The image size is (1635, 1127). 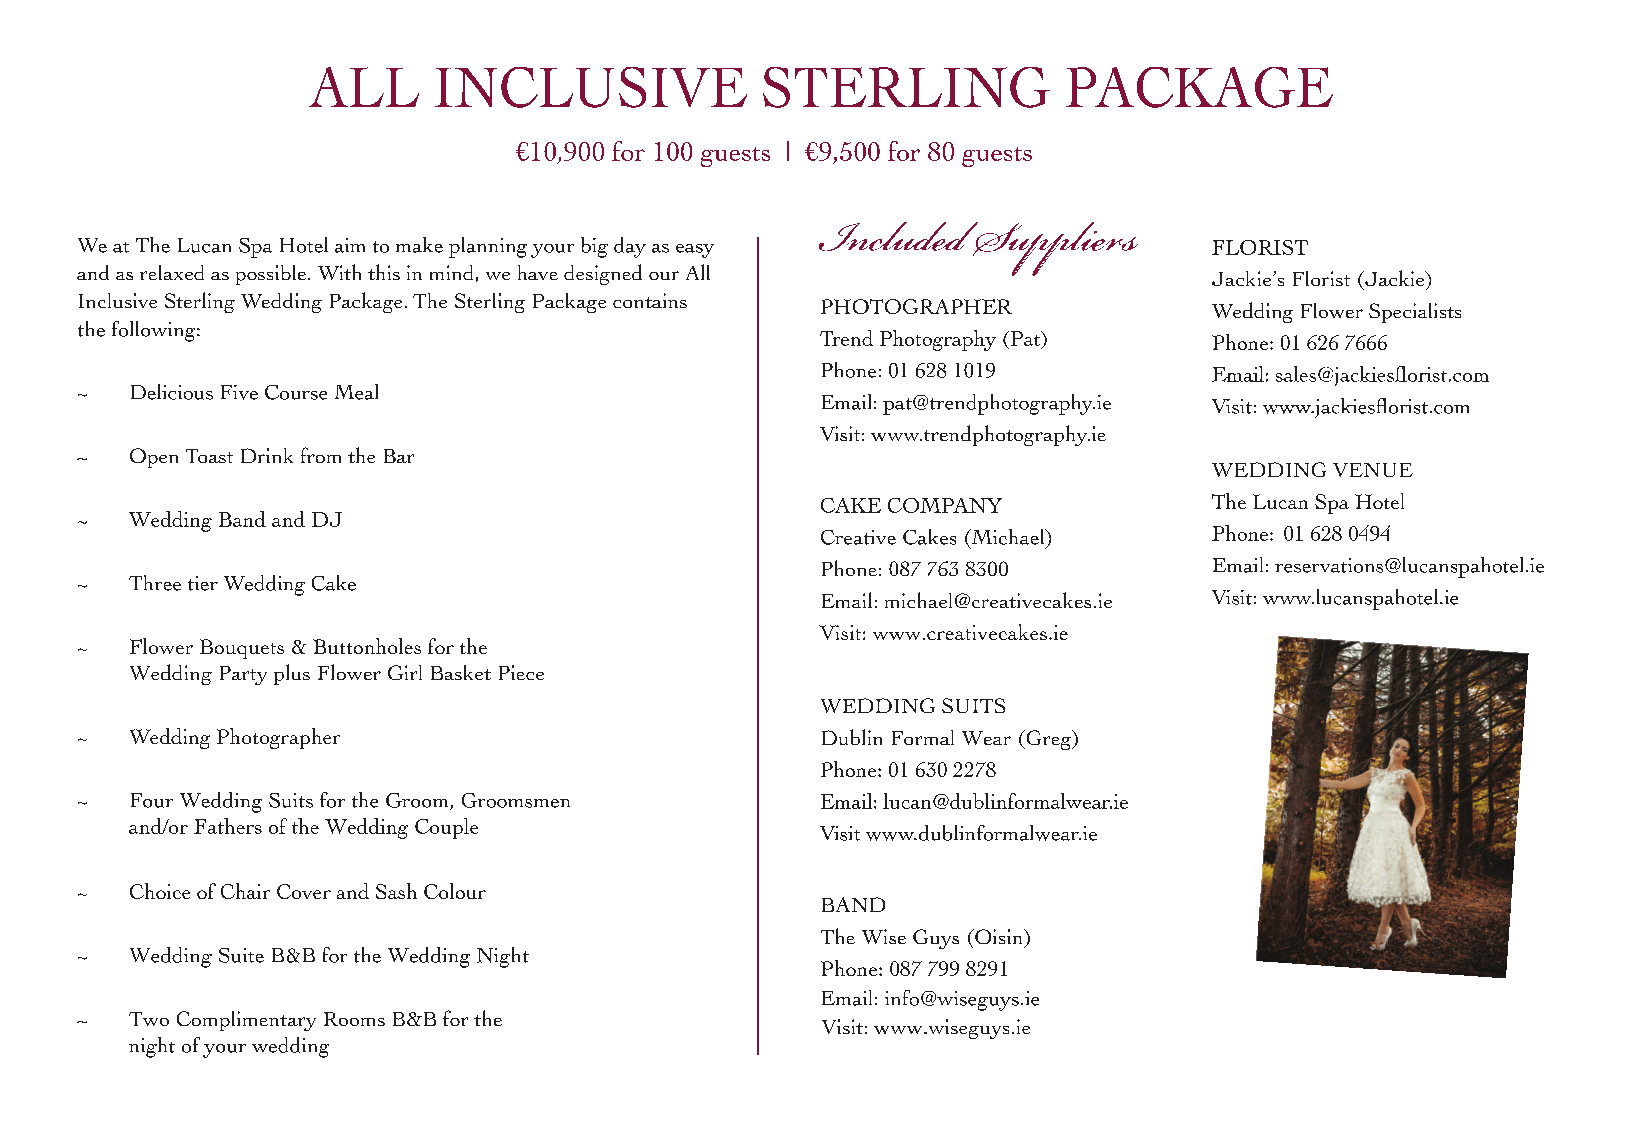 I want to click on Piece, so click(x=521, y=672).
